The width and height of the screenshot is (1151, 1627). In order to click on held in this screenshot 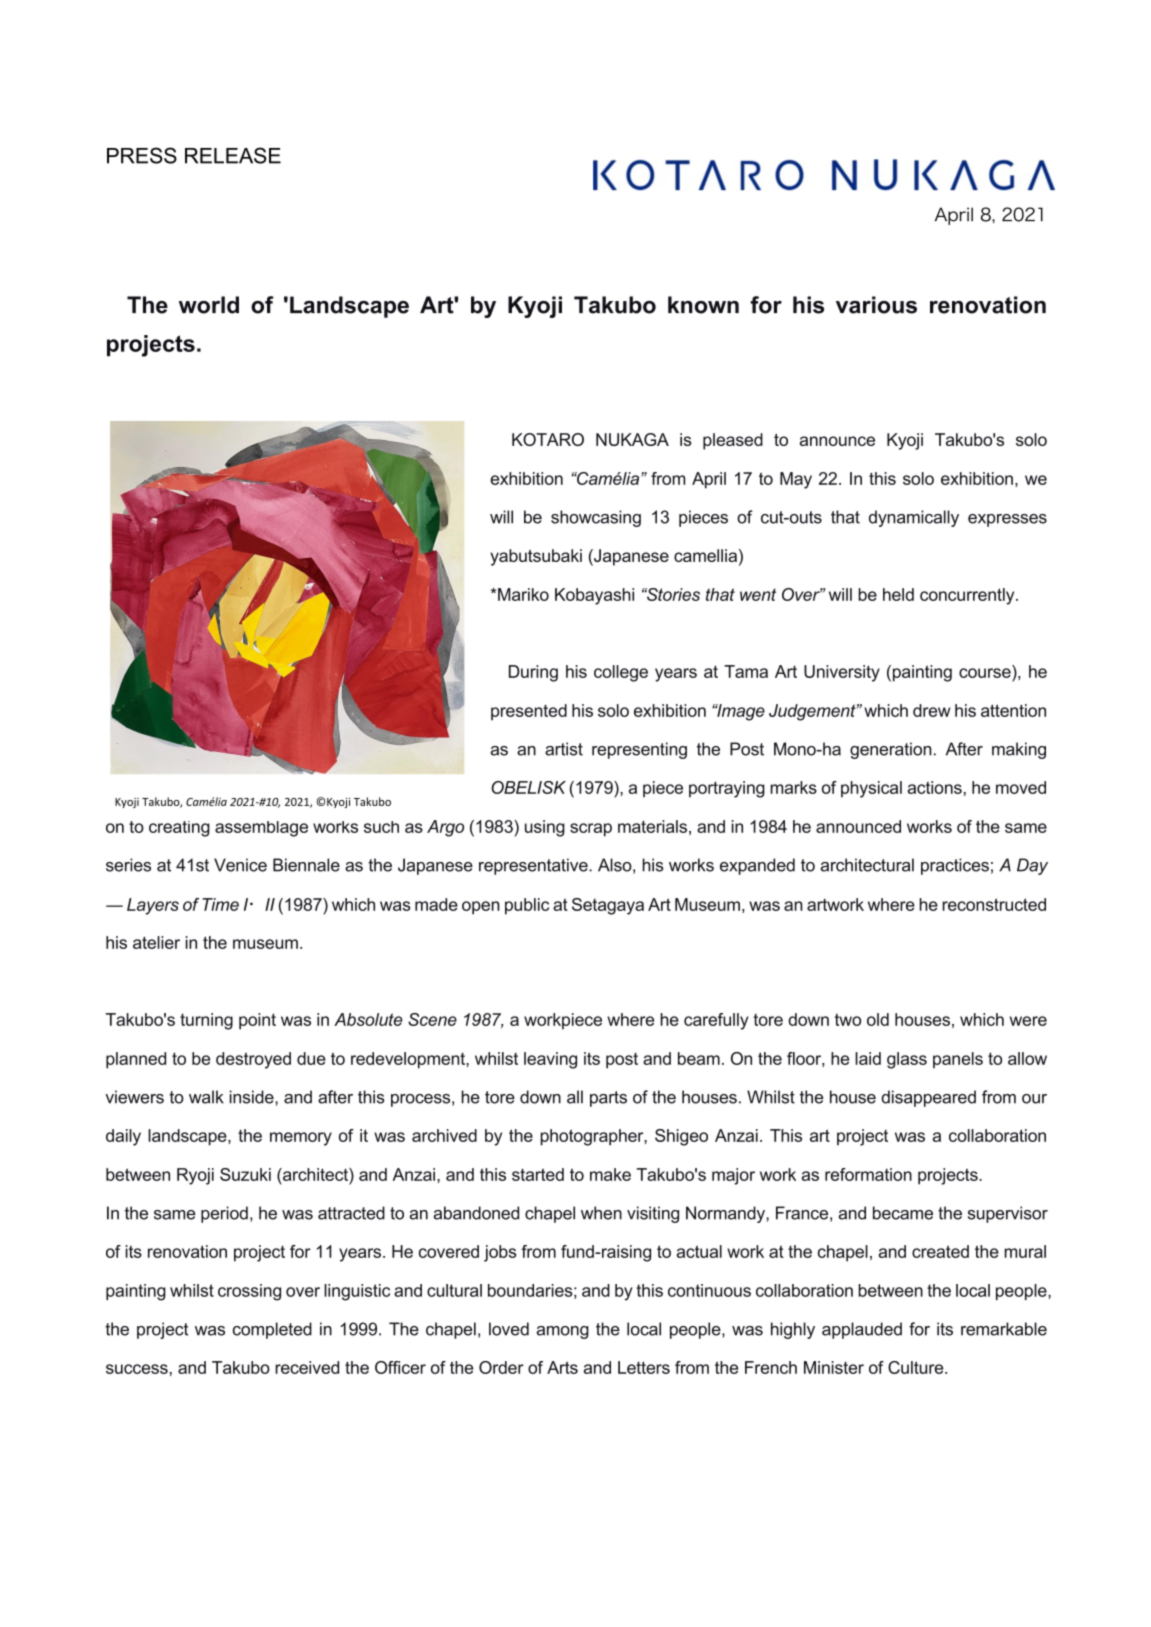, I will do `click(898, 594)`.
